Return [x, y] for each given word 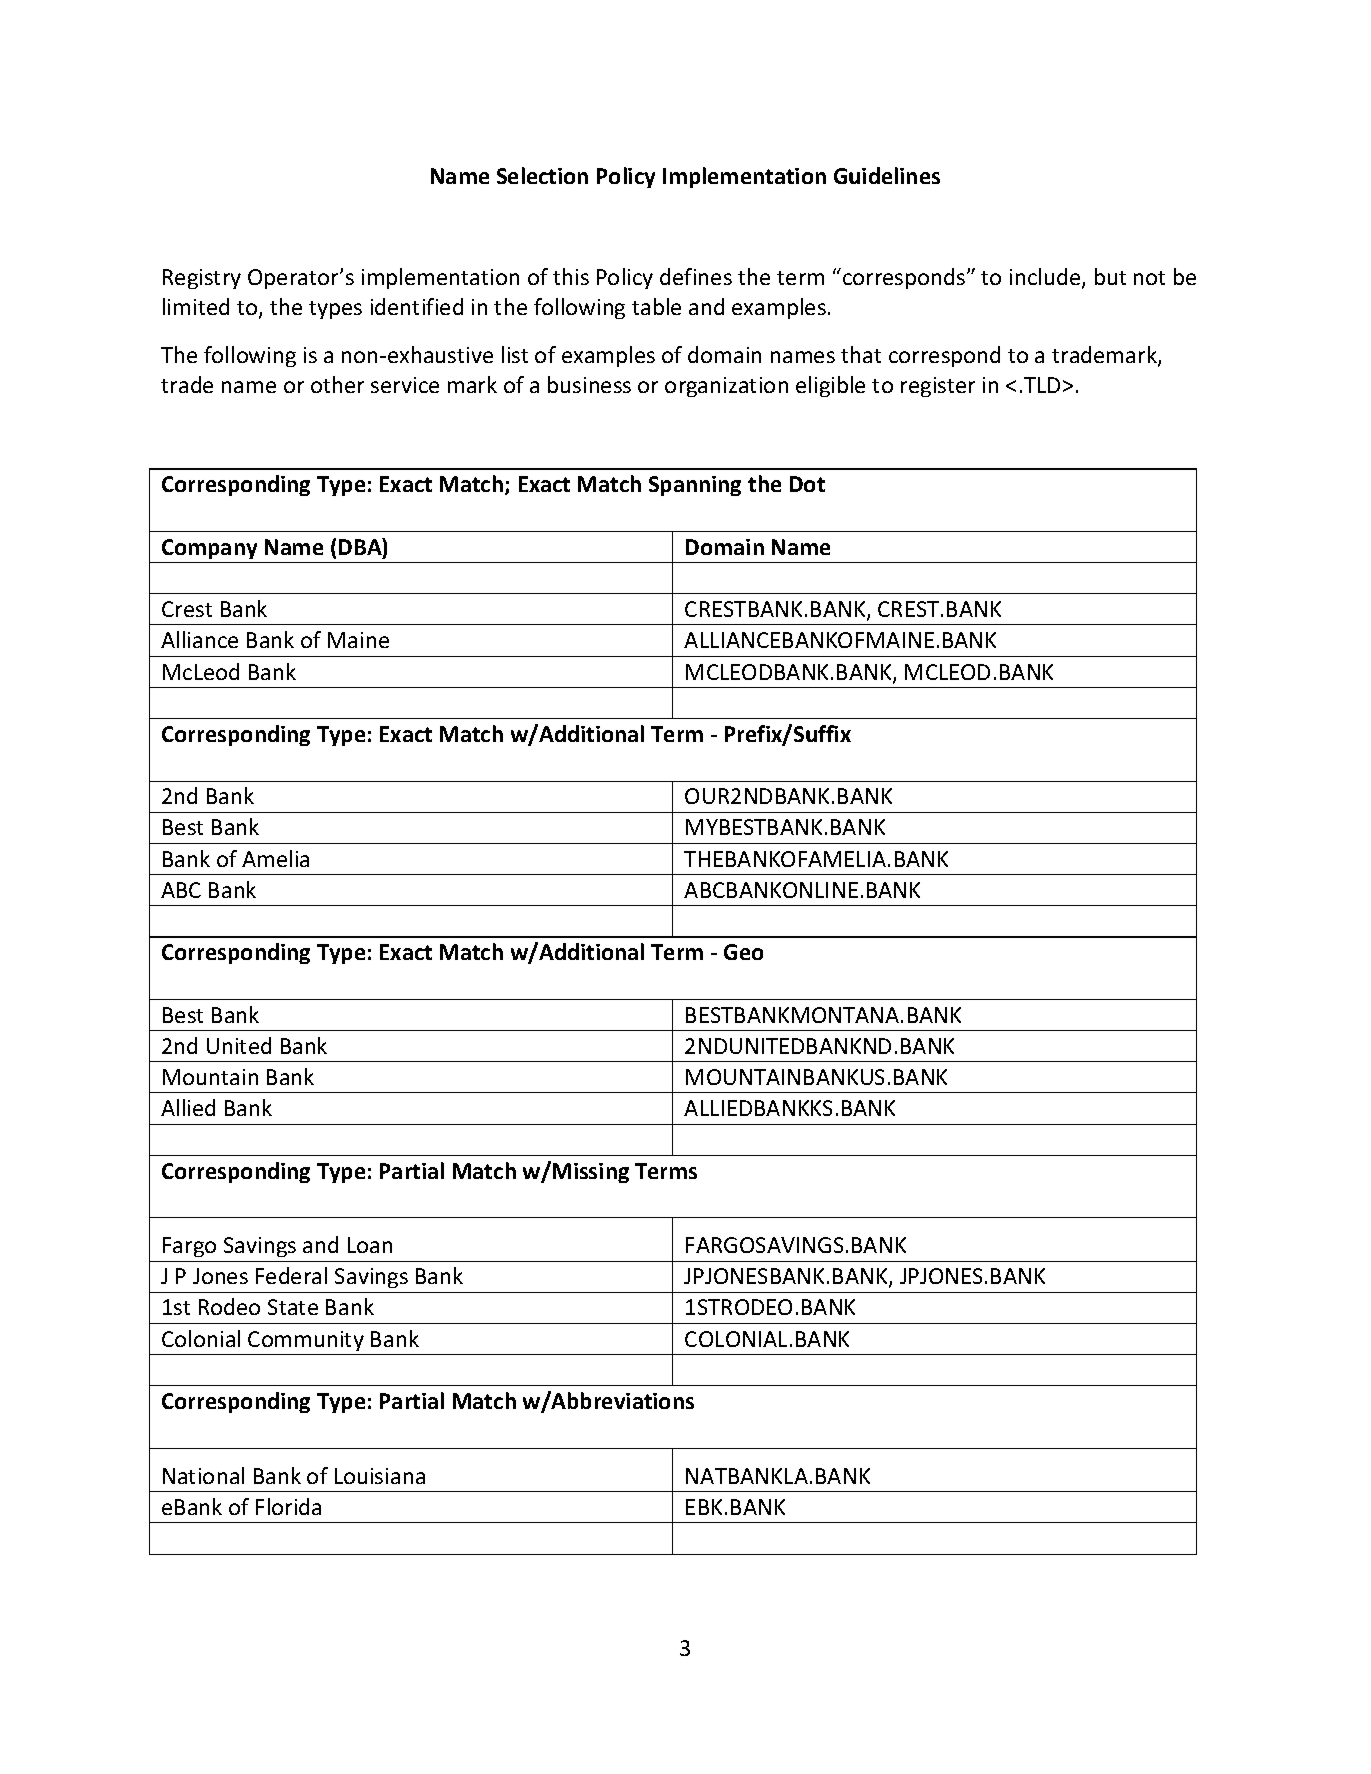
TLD [1042, 385]
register [938, 387]
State [293, 1307]
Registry [202, 279]
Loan [370, 1245]
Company [209, 549]
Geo [743, 952]
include [1046, 278]
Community [306, 1341]
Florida [288, 1506]
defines [696, 276]
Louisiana [380, 1476]
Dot [807, 484]
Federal [291, 1275]
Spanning [695, 486]
